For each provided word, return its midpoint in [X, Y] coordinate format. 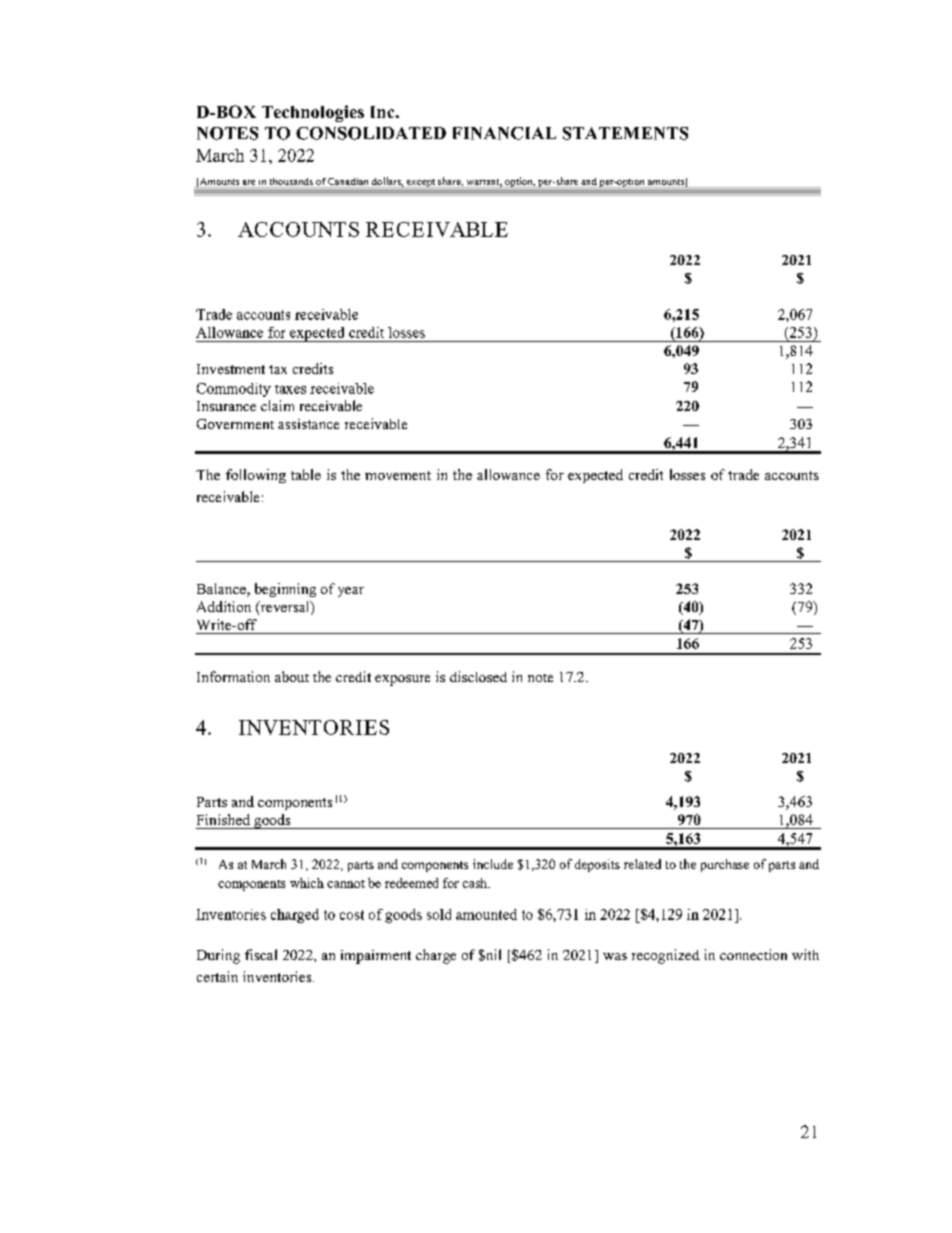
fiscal [261, 954]
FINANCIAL [504, 133]
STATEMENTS [625, 133]
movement [398, 475]
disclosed [478, 676]
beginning [285, 590]
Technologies [313, 113]
